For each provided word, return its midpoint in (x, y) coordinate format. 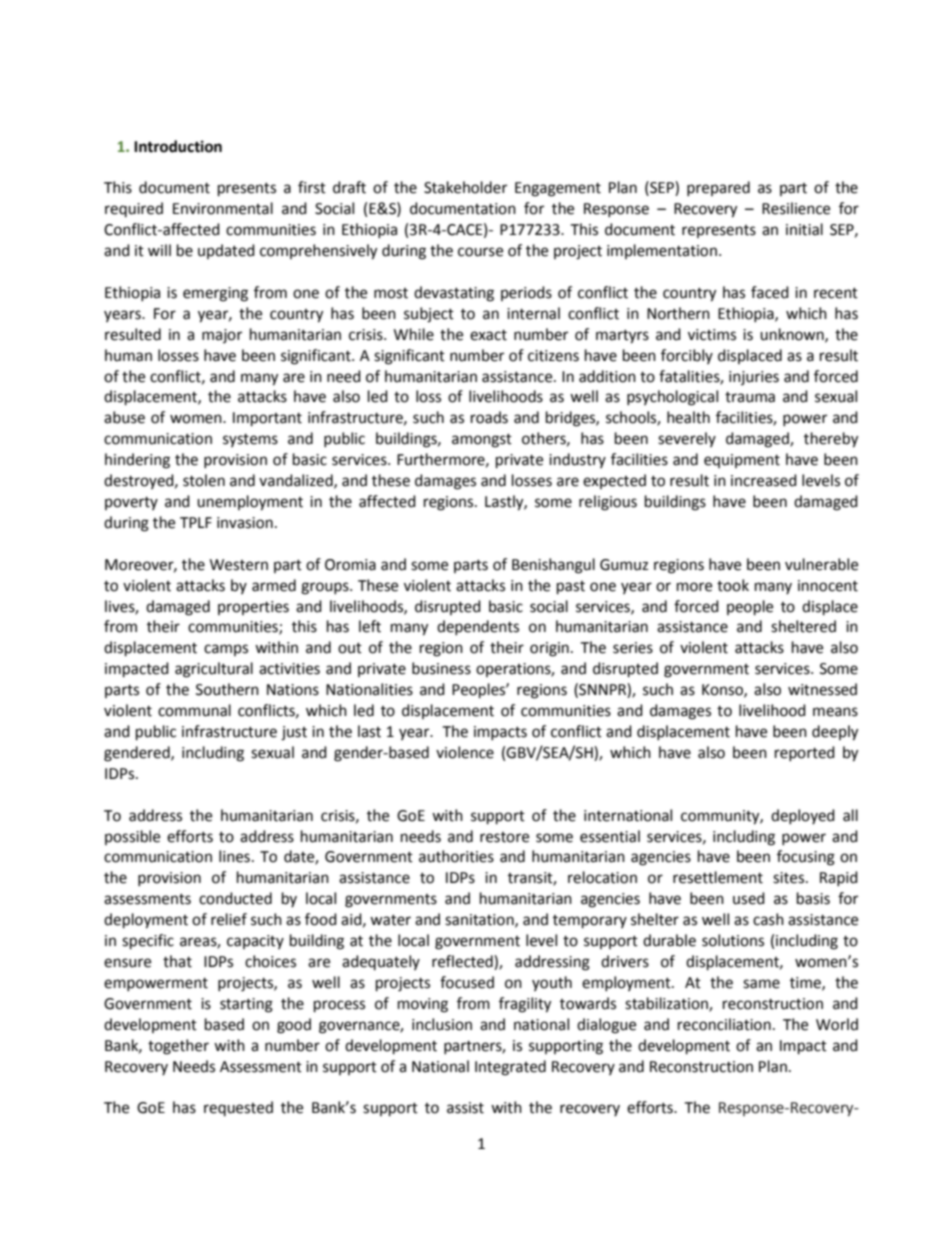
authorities (456, 856)
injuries (754, 378)
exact (488, 335)
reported (805, 753)
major (222, 336)
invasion (245, 523)
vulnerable (821, 564)
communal (194, 710)
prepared (718, 188)
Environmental (223, 208)
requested (238, 1108)
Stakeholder (465, 187)
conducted (235, 898)
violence (465, 752)
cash (768, 919)
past (571, 588)
